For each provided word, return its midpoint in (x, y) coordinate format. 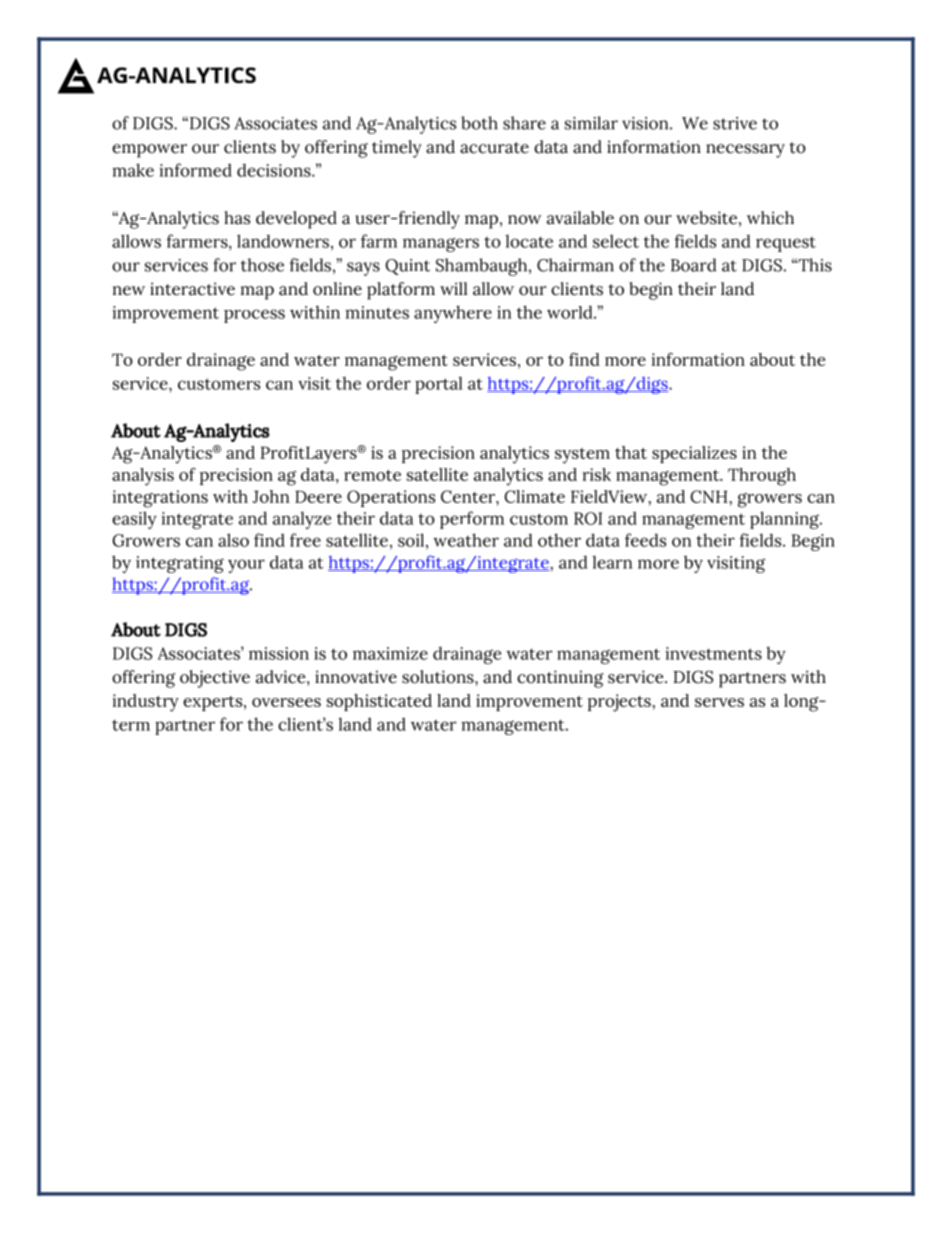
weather (466, 540)
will (454, 288)
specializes (694, 454)
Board (694, 265)
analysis (143, 477)
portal (438, 385)
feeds (645, 540)
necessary (745, 151)
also (233, 540)
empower (149, 151)
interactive (192, 289)
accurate (494, 148)
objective (215, 679)
